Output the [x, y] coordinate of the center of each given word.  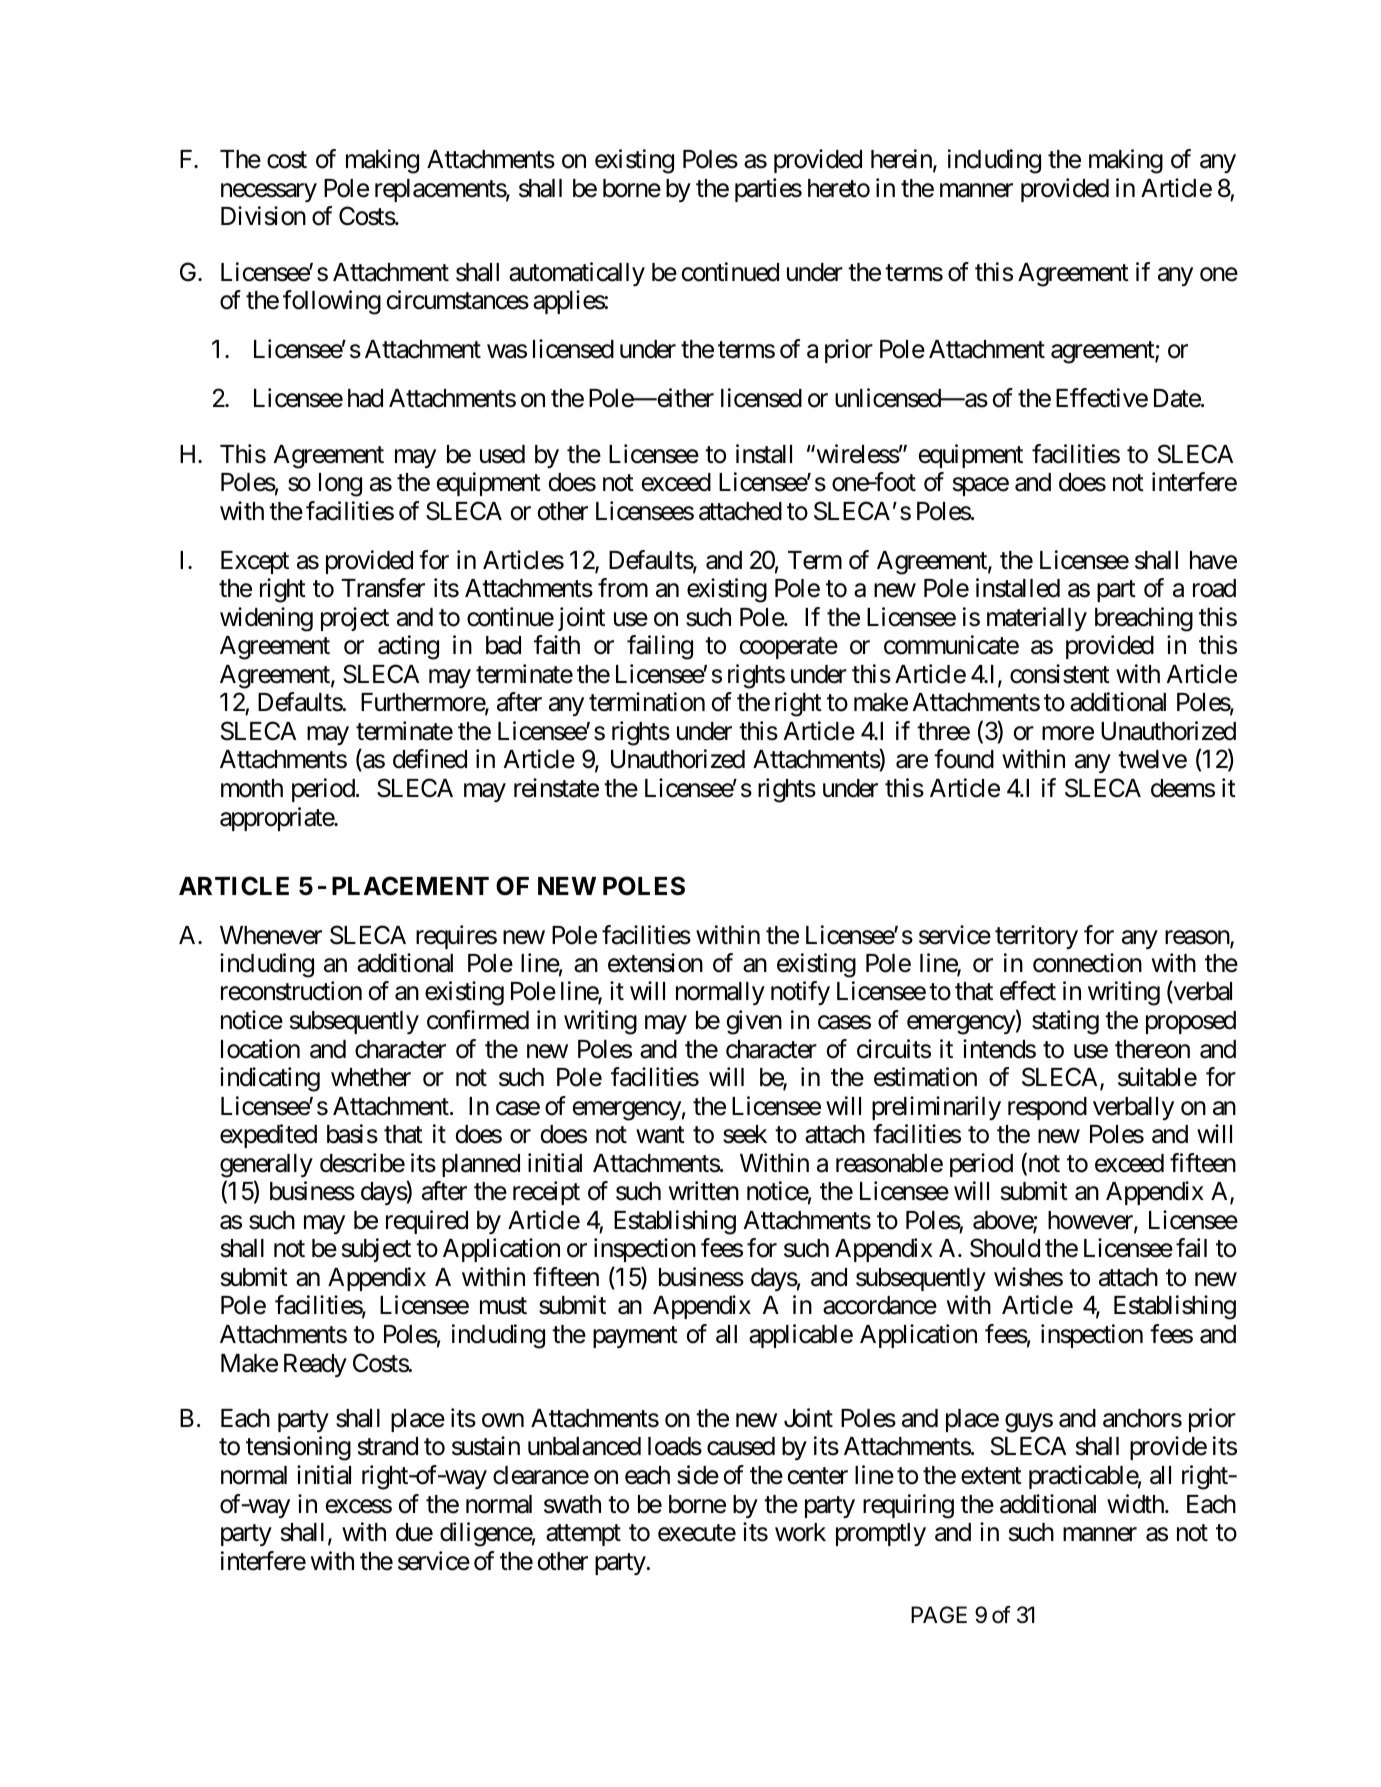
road [1214, 588]
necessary [269, 192]
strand [388, 1446]
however [1091, 1221]
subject [376, 1250]
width [1136, 1504]
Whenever [271, 935]
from [623, 588]
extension [655, 963]
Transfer [383, 588]
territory [1036, 937]
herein [902, 160]
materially [1037, 619]
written [704, 1191]
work [800, 1532]
